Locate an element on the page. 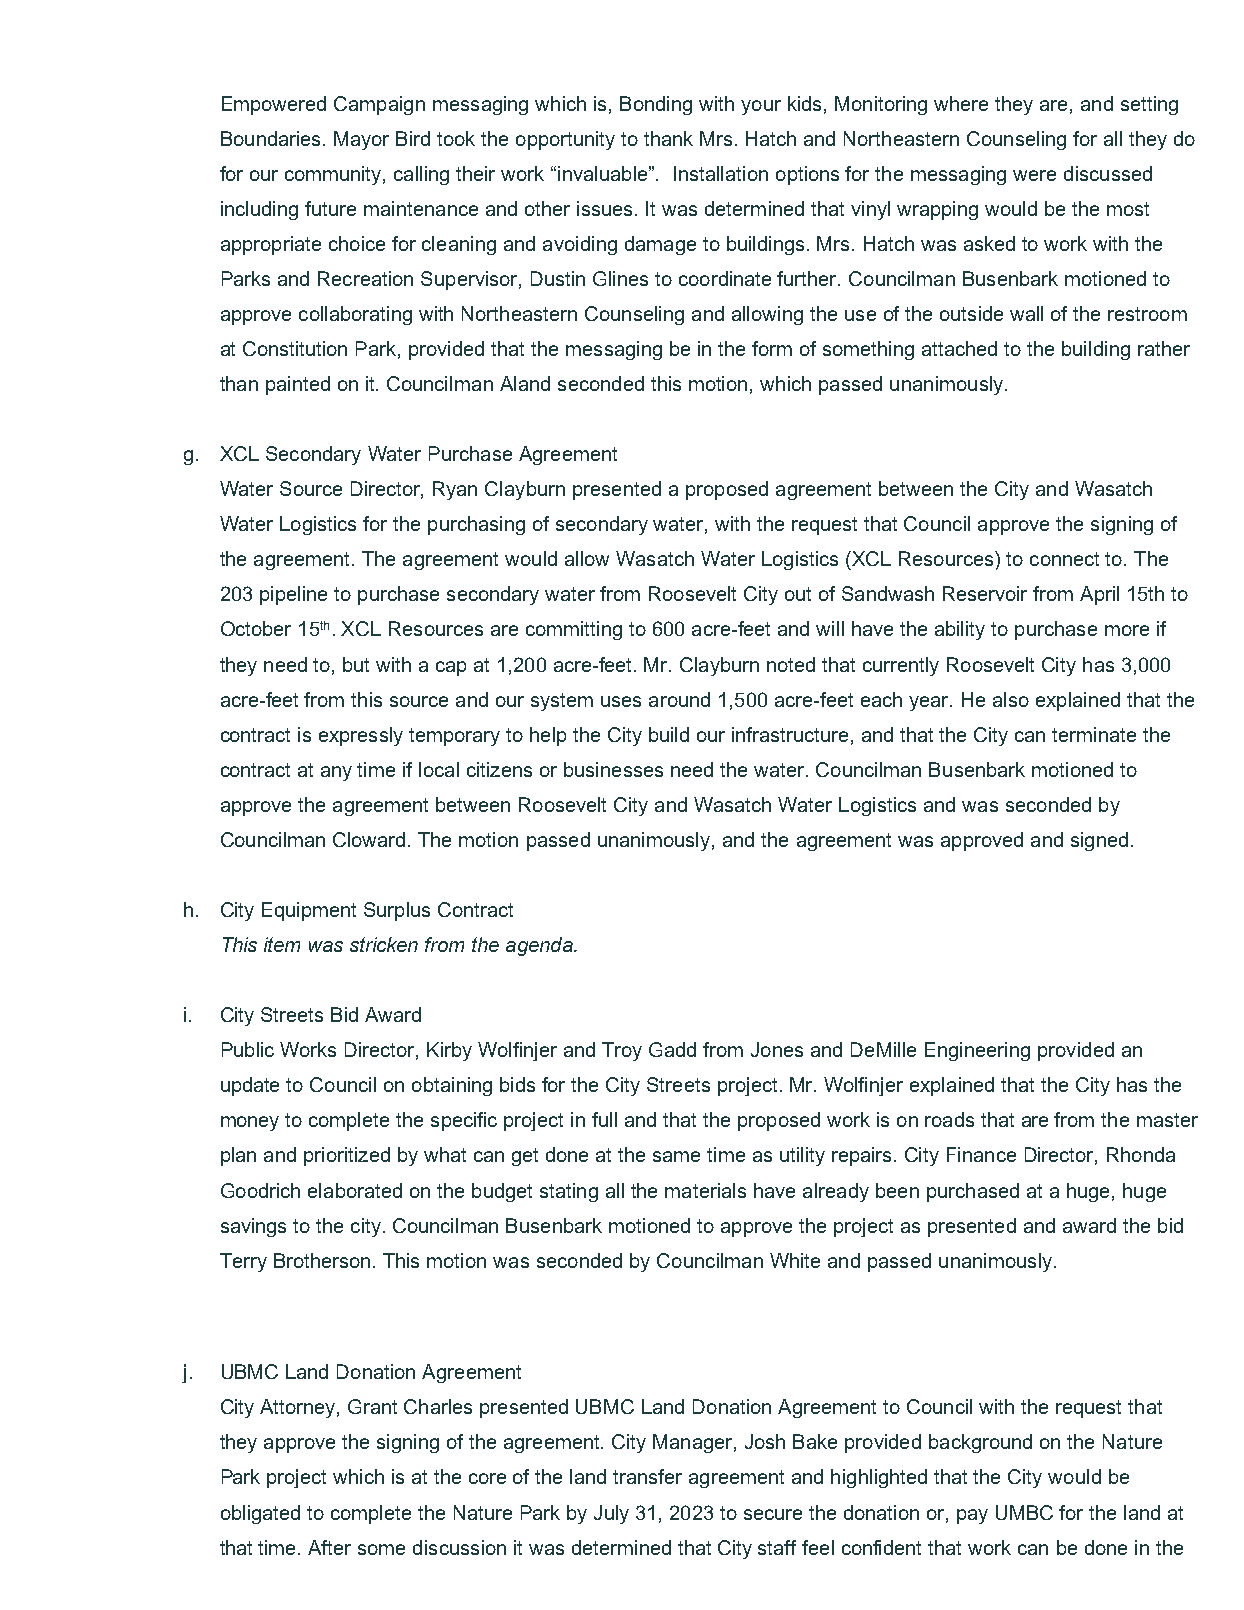  discussed is located at coordinates (1108, 173).
